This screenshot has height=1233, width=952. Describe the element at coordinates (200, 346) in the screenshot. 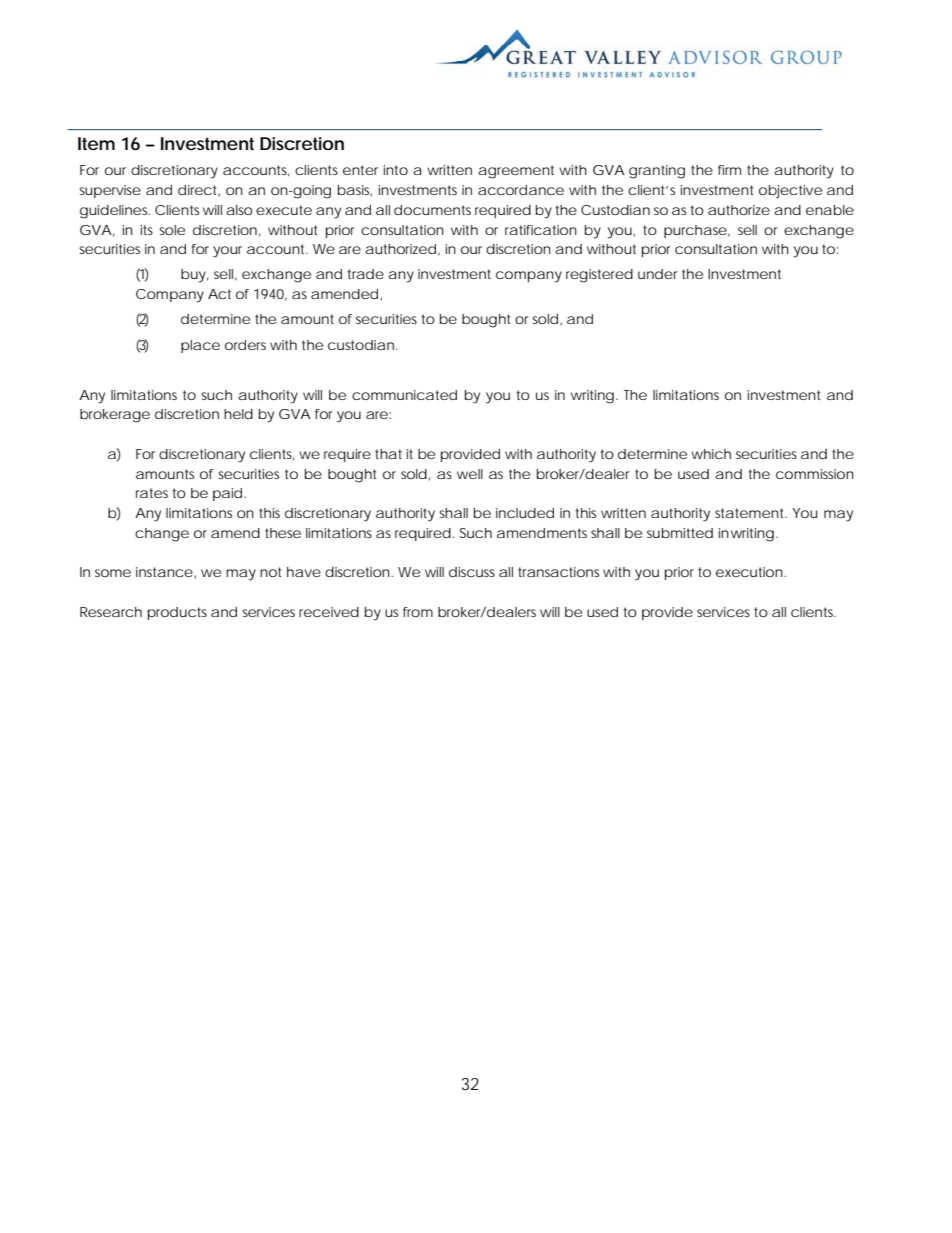

I see `place` at that location.
